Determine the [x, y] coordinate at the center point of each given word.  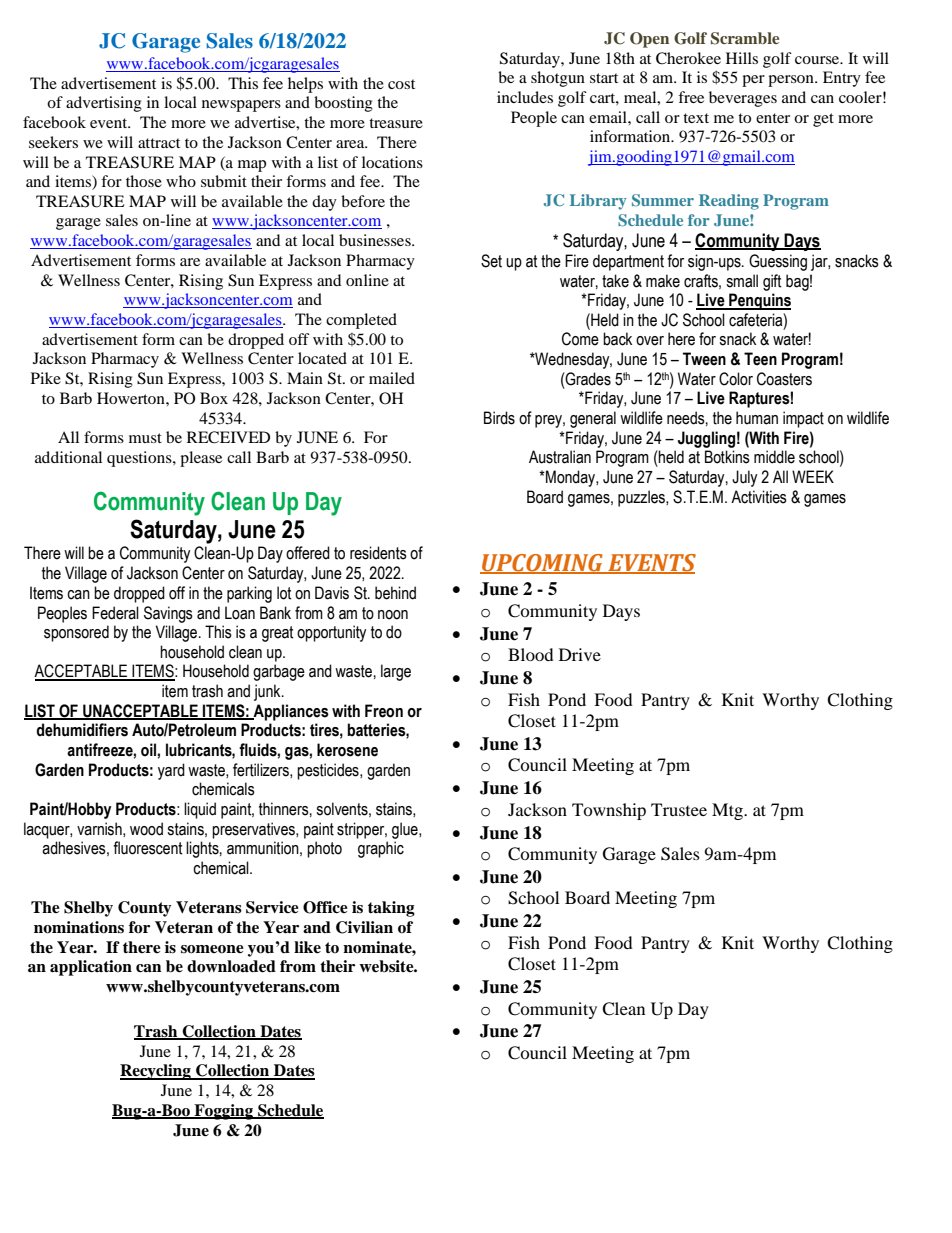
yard [171, 771]
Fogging [224, 1112]
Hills [742, 58]
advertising [104, 104]
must [145, 438]
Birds [499, 418]
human [757, 418]
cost [401, 84]
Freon [384, 711]
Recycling [156, 1072]
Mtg [728, 811]
